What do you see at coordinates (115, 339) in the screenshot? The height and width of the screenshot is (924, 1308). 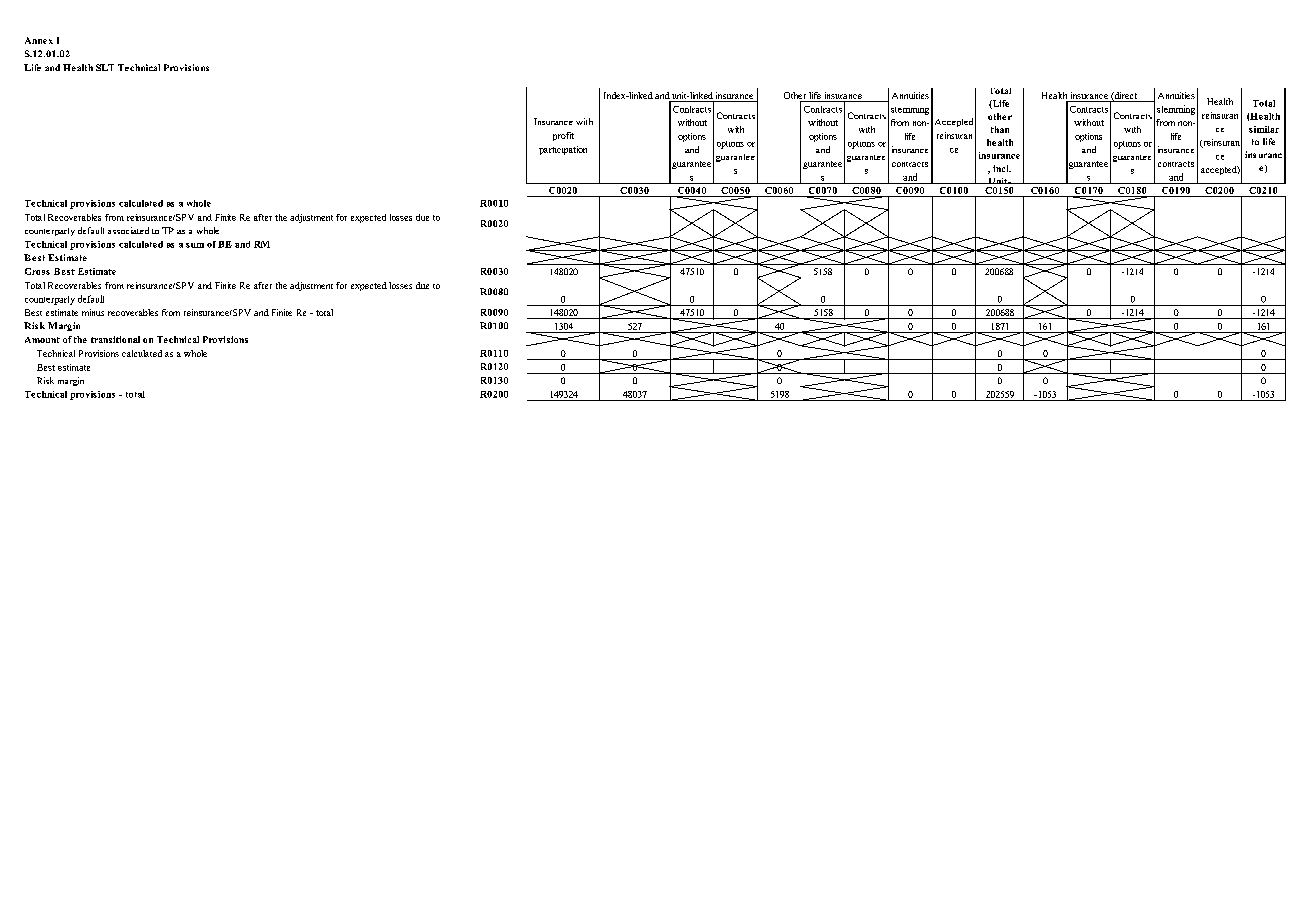 I see `transitional` at bounding box center [115, 339].
